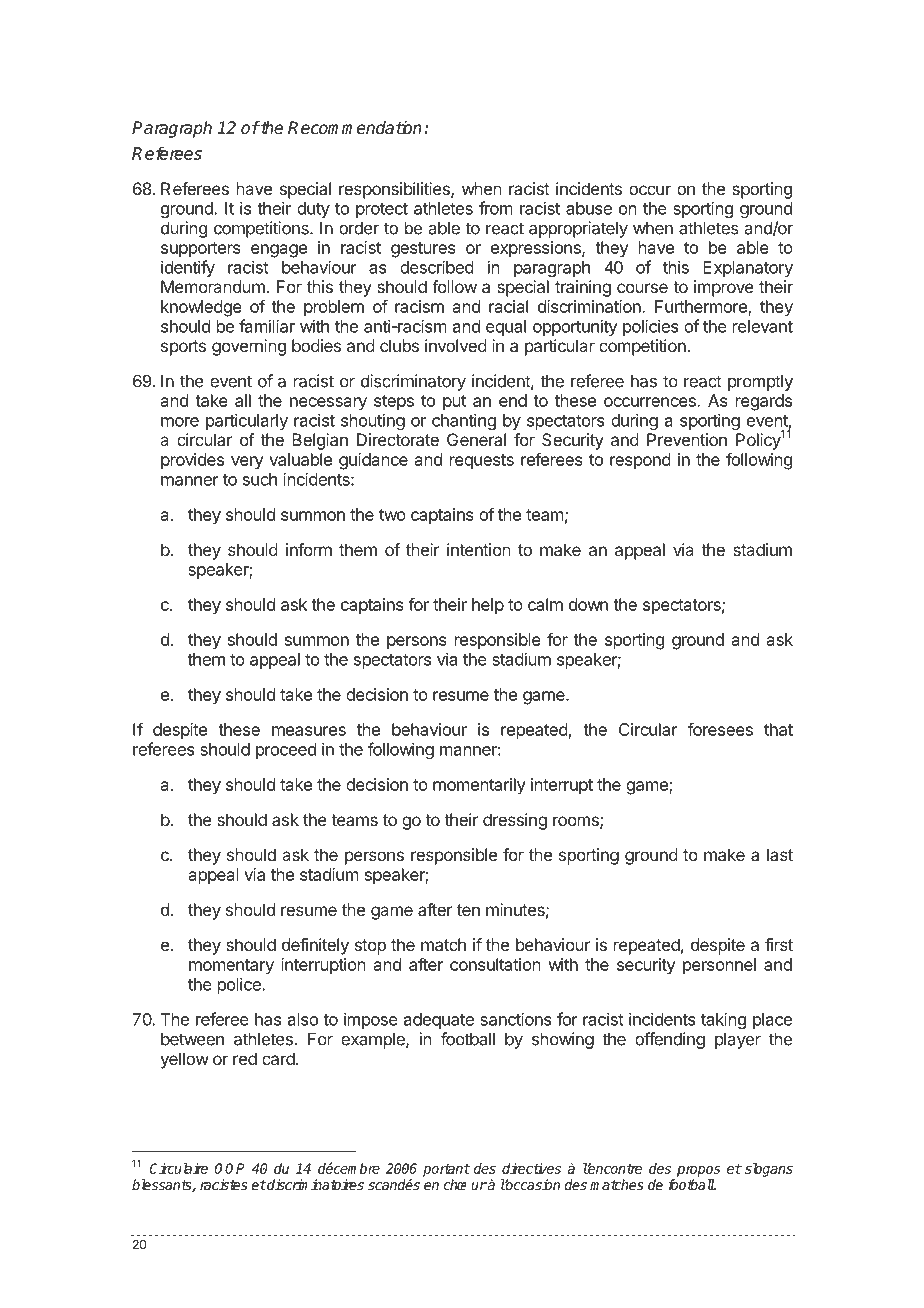  Describe the element at coordinates (446, 1170) in the screenshot. I see `portant` at that location.
